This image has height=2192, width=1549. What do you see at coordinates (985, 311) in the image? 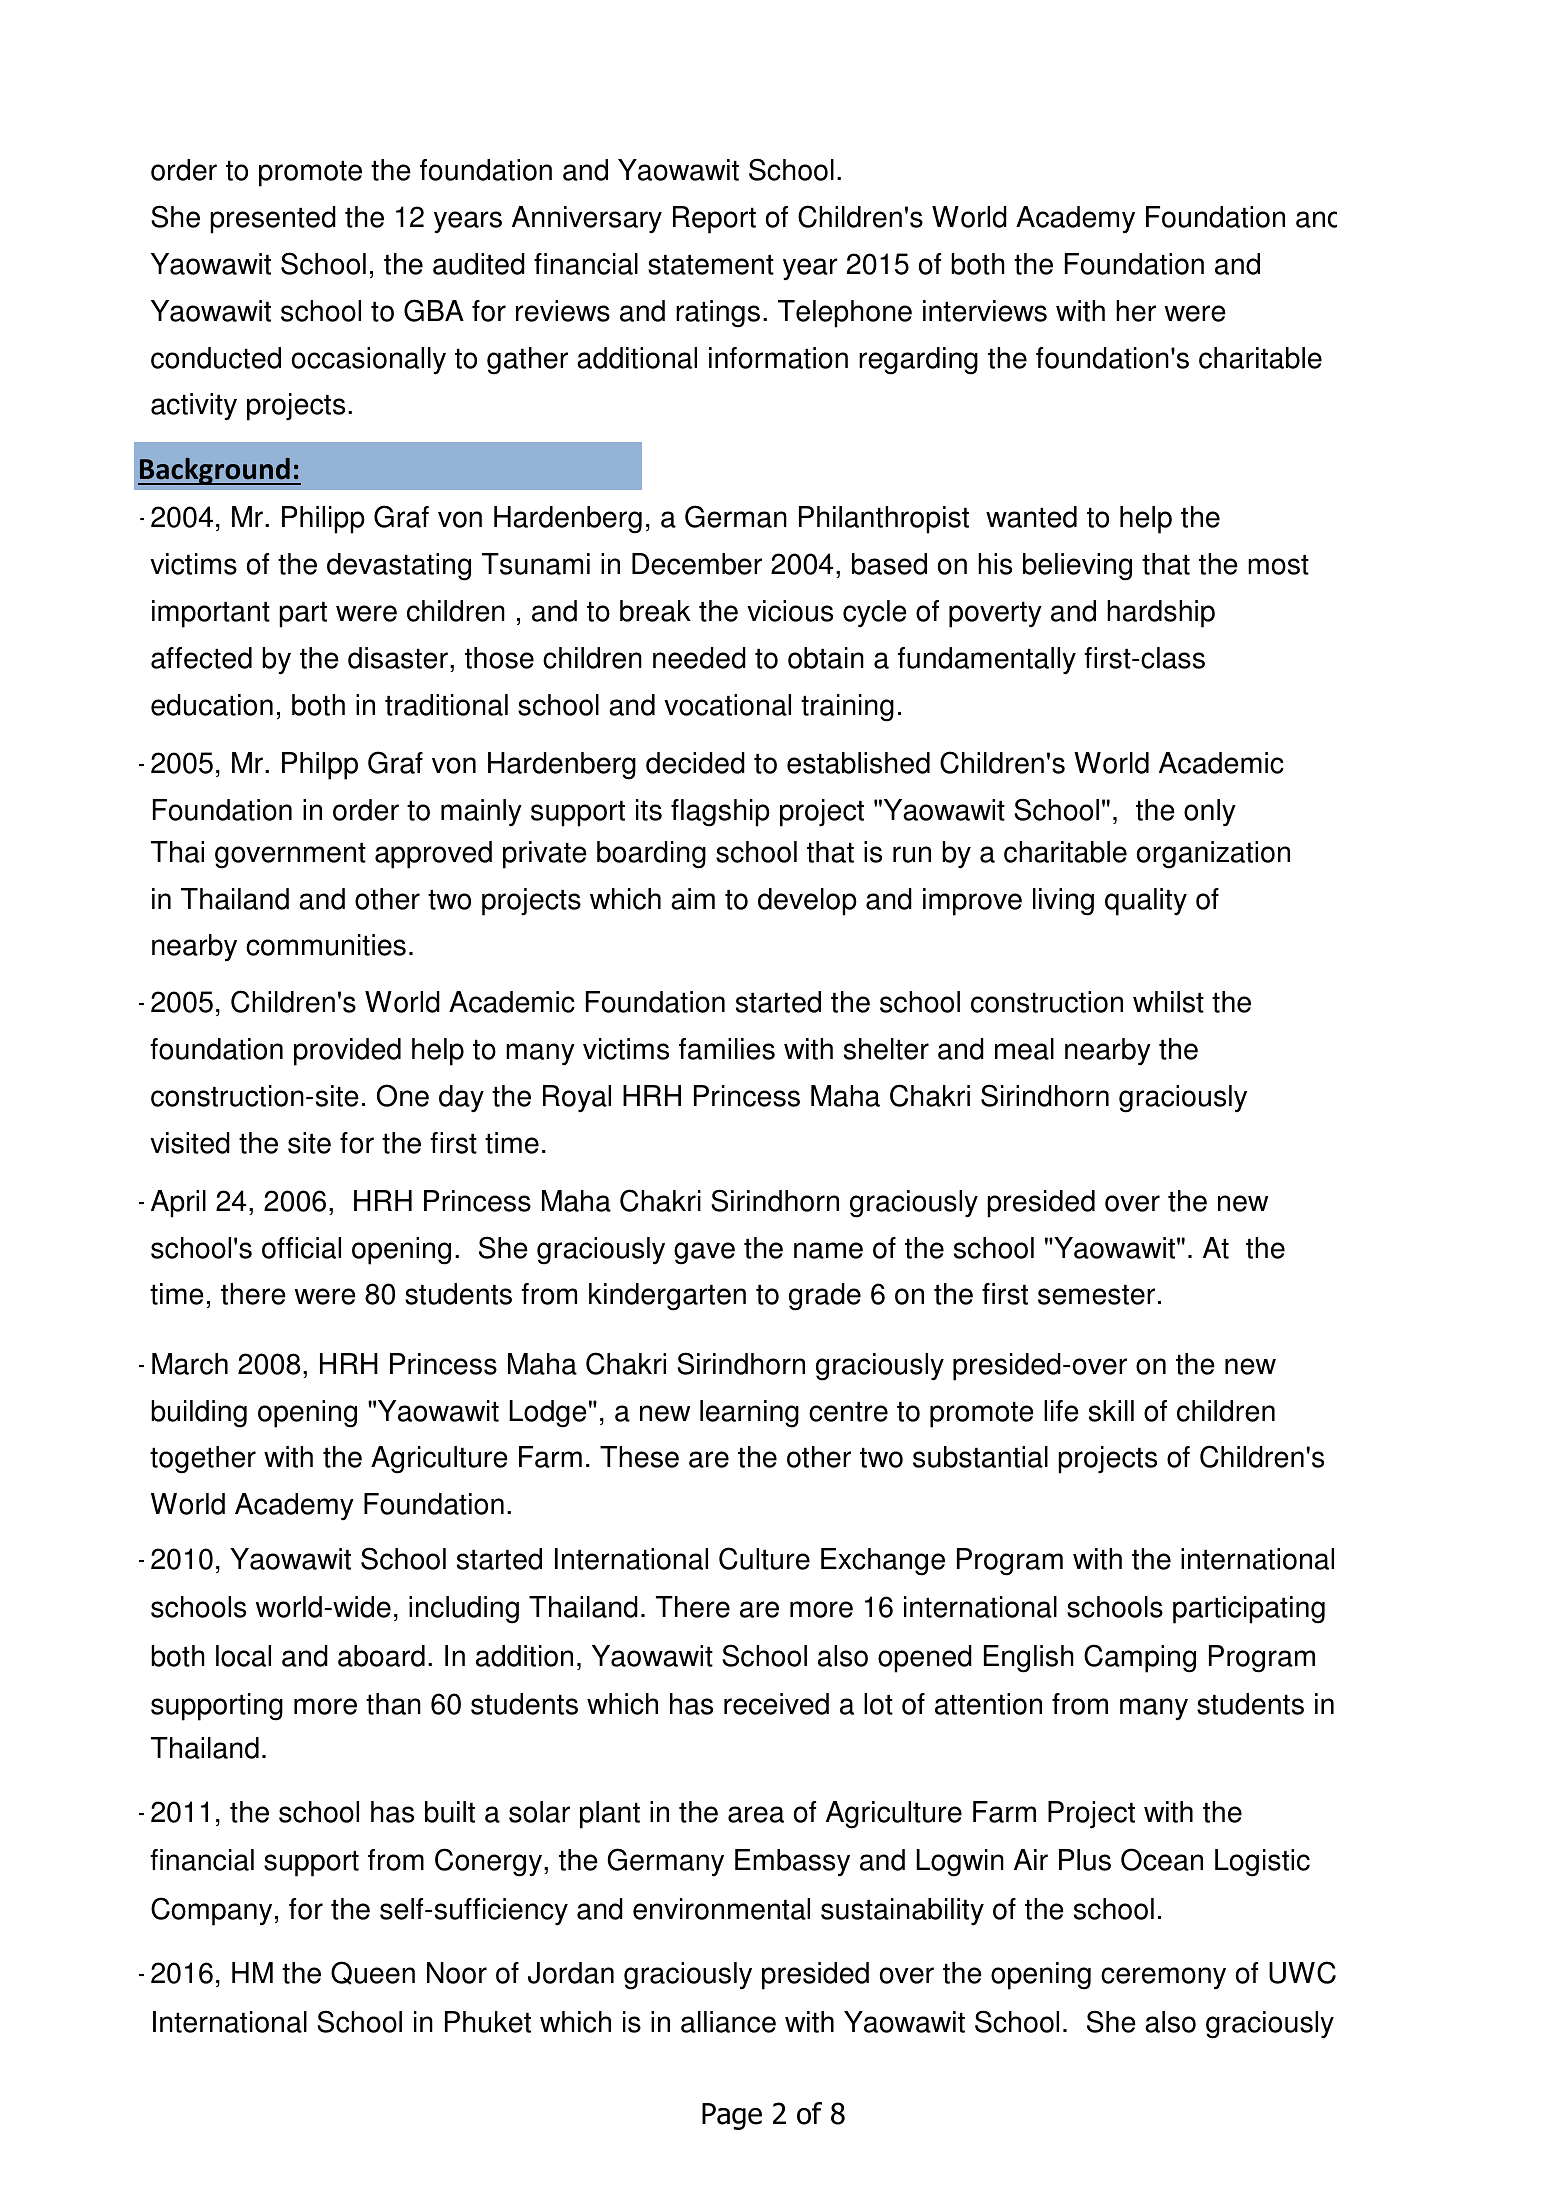
I see `interviews` at bounding box center [985, 311].
